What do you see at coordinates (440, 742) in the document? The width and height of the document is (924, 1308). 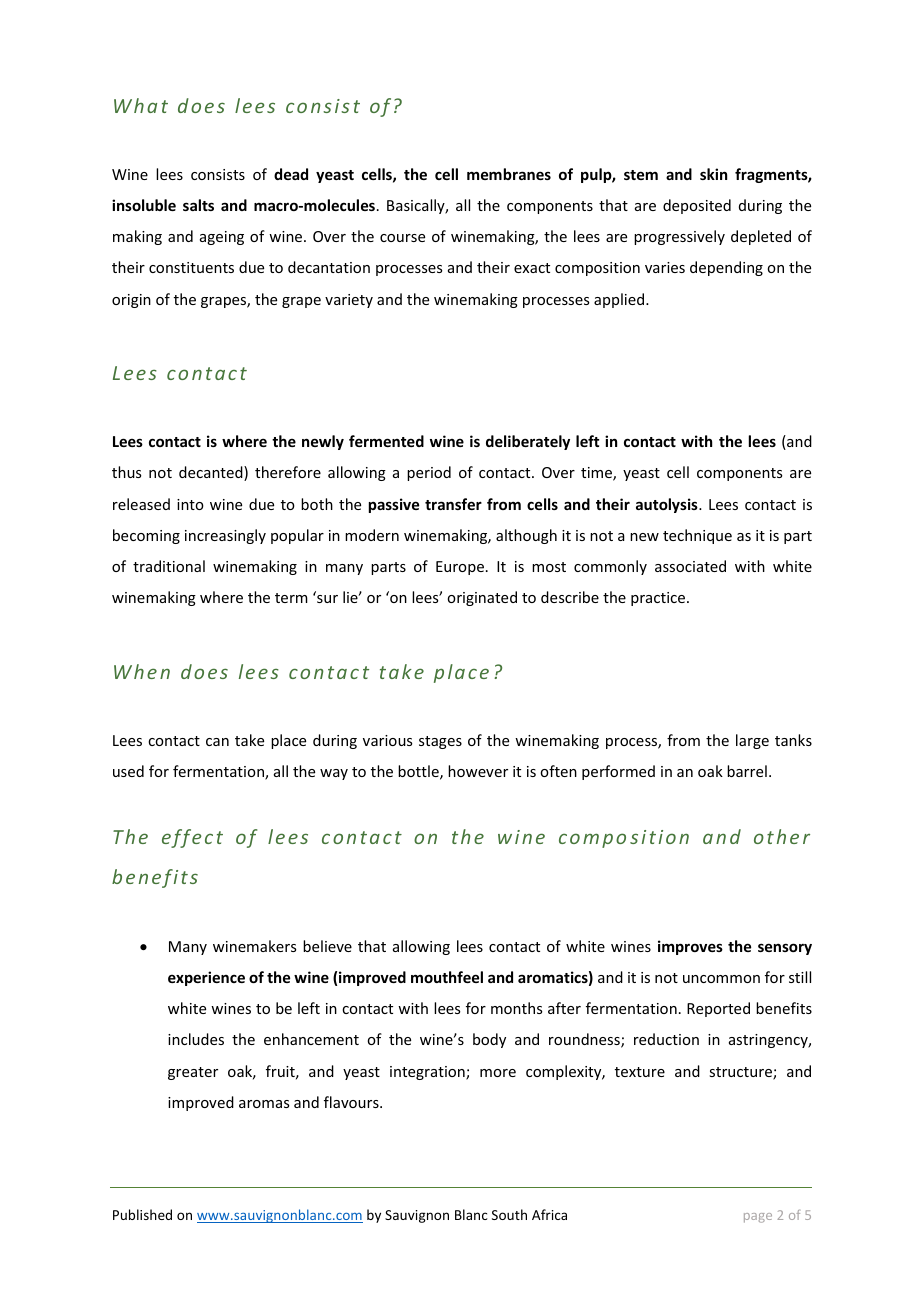 I see `stages` at bounding box center [440, 742].
